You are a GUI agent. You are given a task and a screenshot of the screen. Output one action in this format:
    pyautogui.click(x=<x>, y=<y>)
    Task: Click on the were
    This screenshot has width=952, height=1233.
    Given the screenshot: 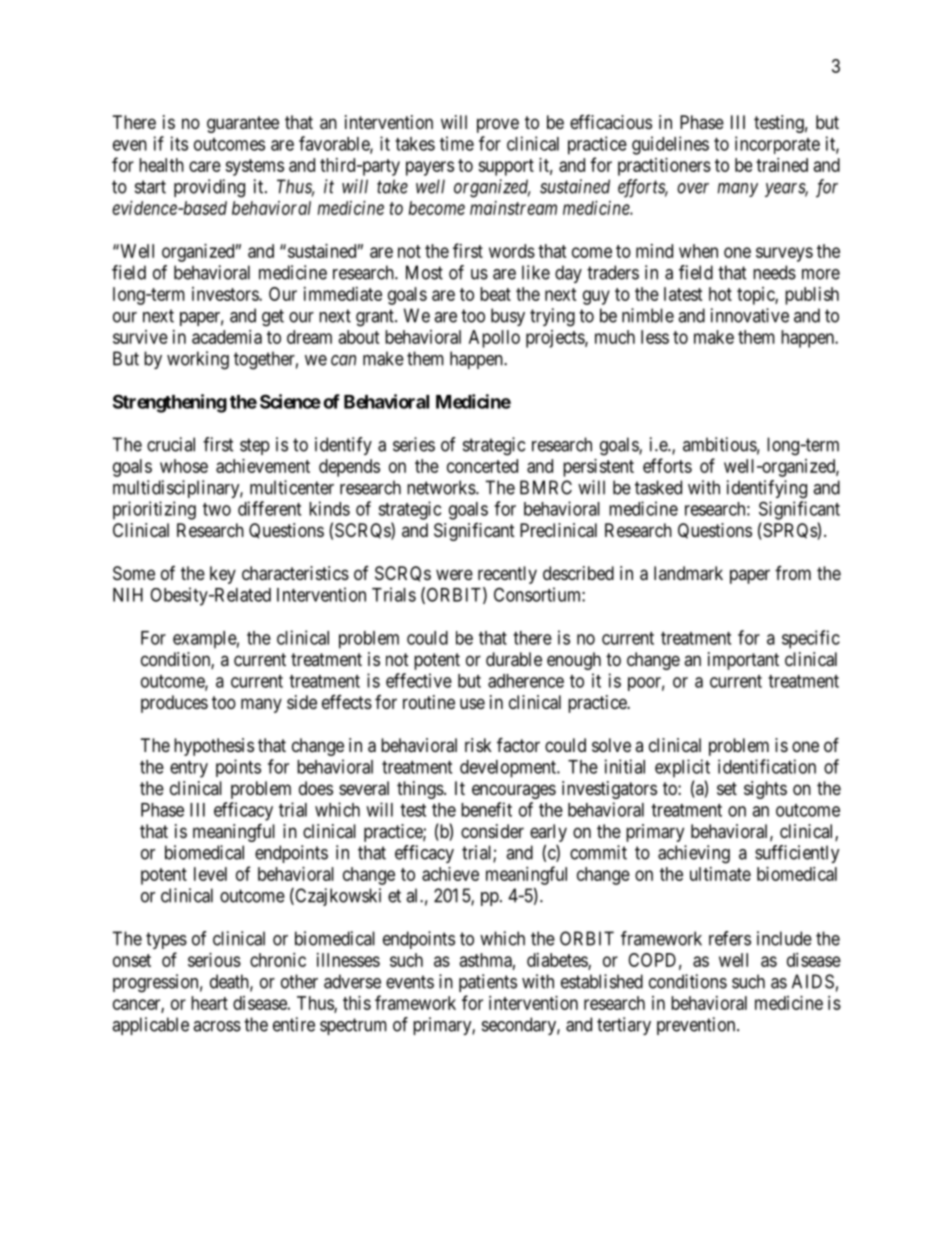 What is the action you would take?
    pyautogui.click(x=454, y=574)
